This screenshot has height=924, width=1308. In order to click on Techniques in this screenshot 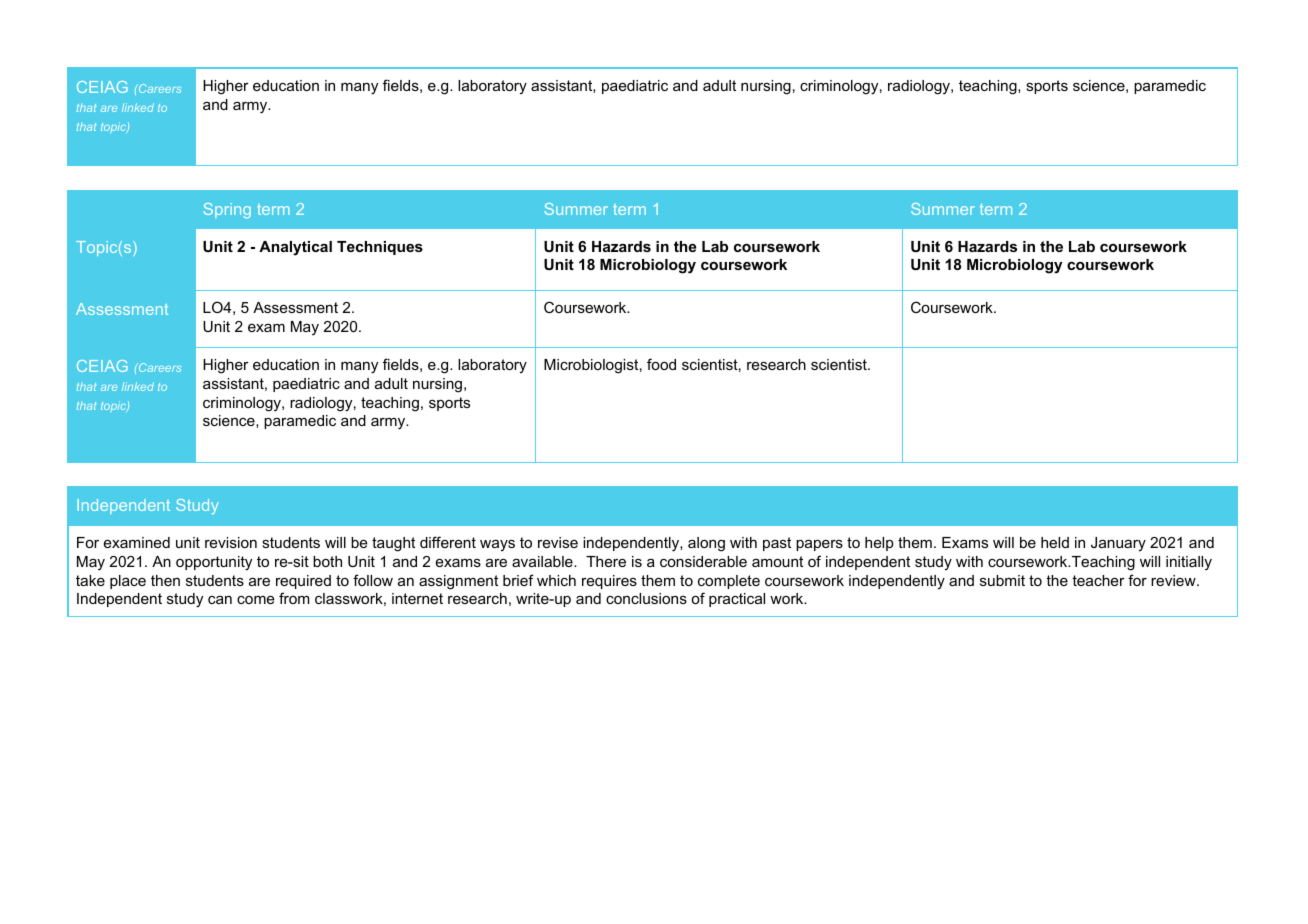, I will do `click(380, 248)`.
